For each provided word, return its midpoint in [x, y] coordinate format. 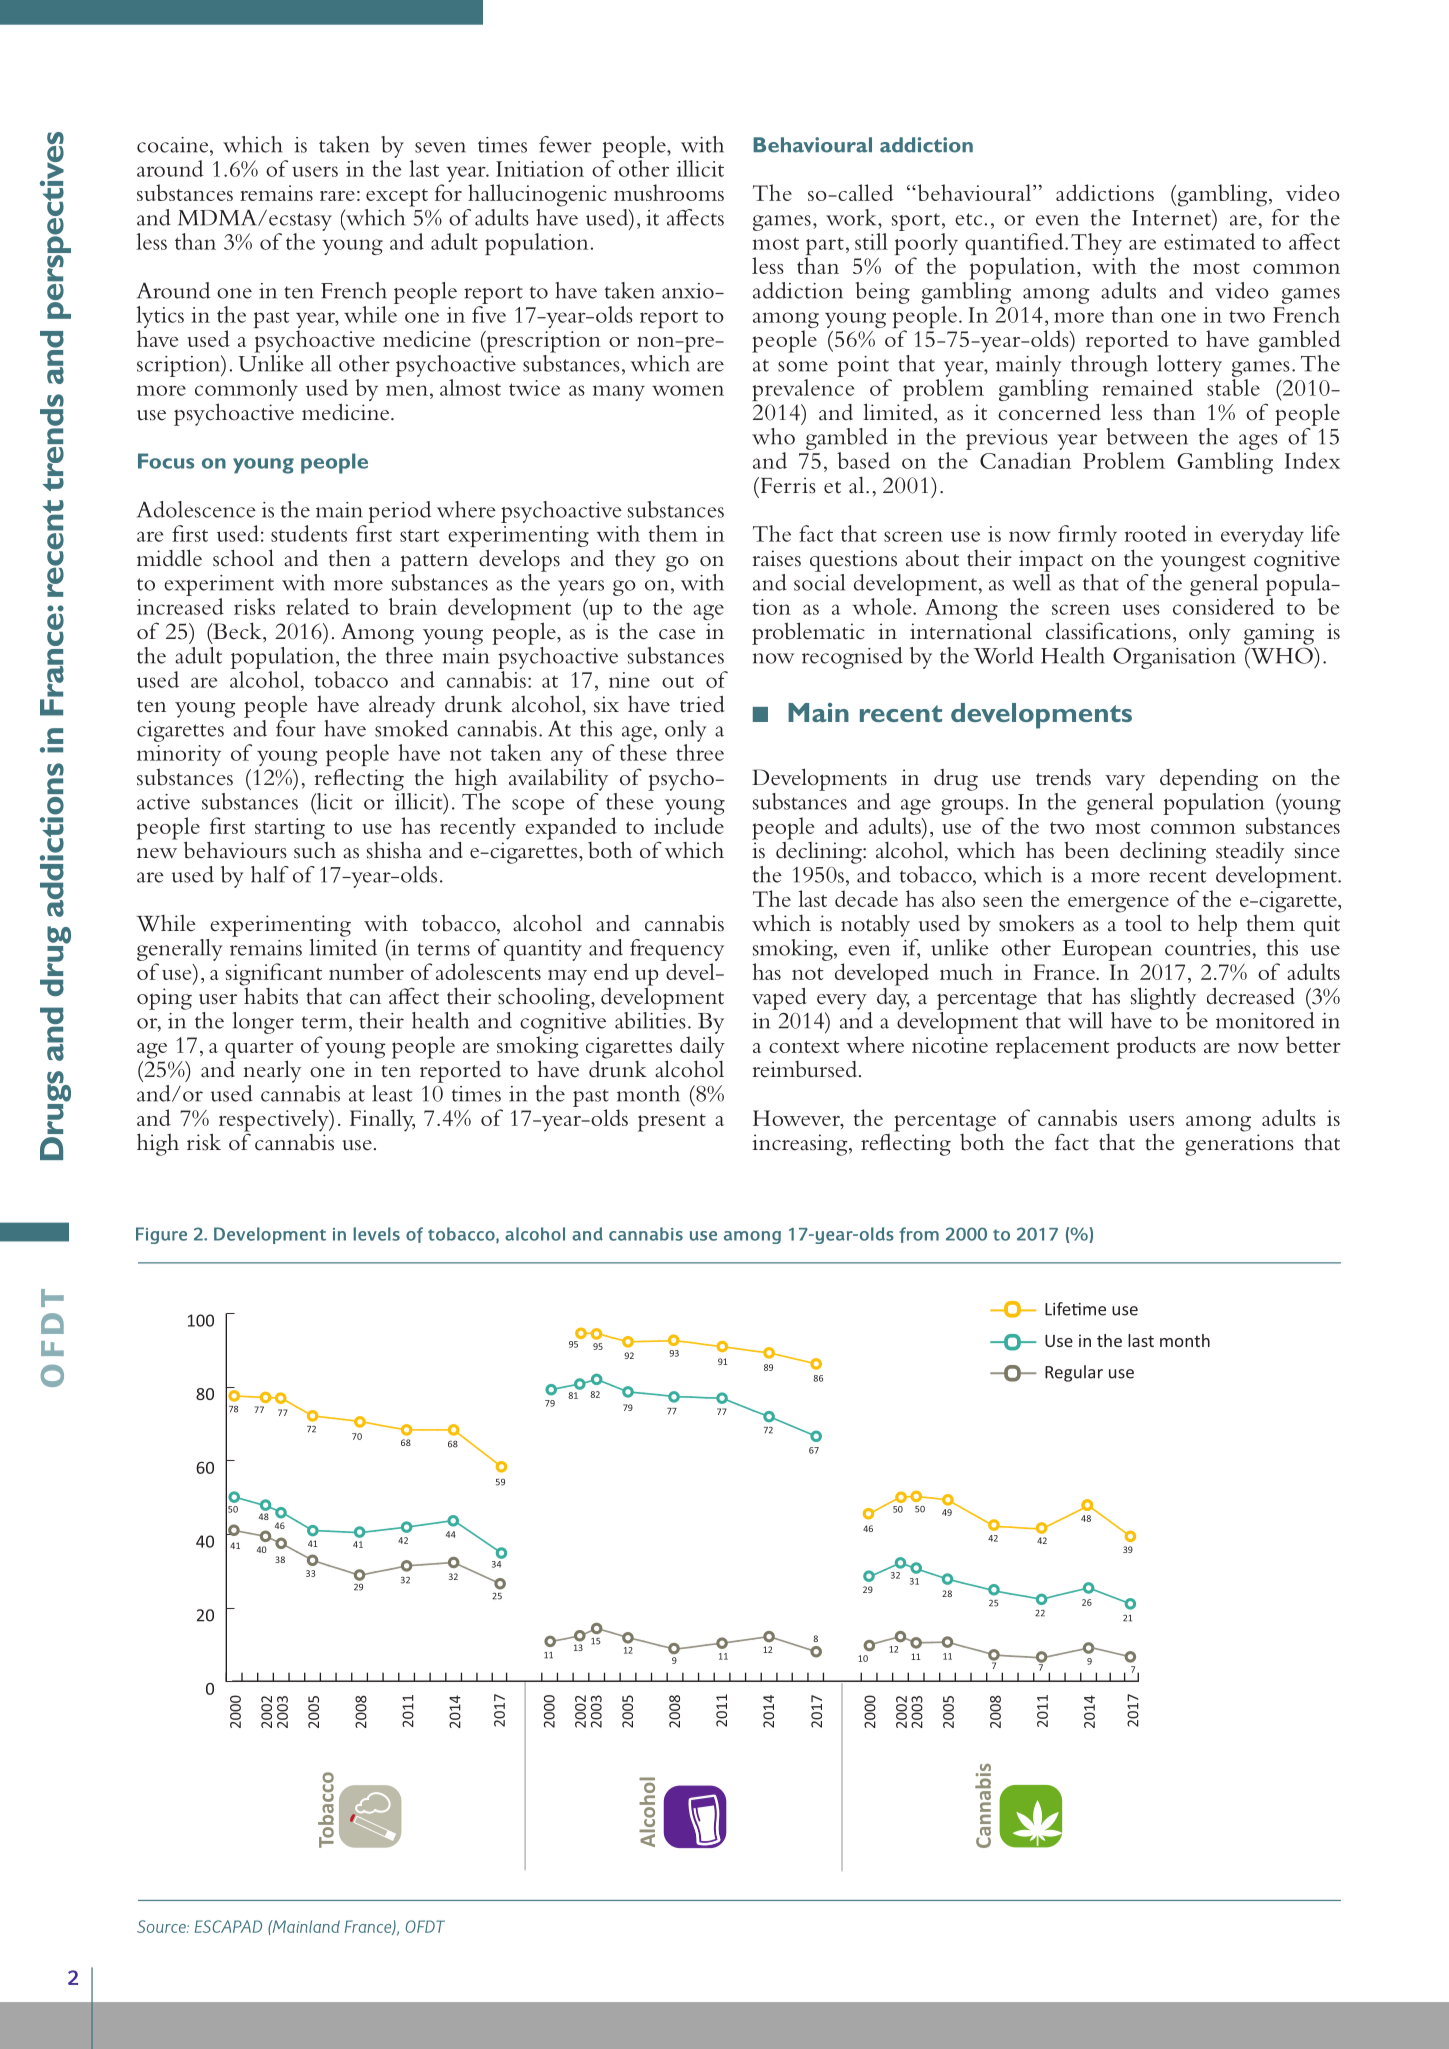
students [309, 533]
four [296, 727]
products [1156, 1047]
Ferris [787, 485]
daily [702, 1048]
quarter [259, 1051]
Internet [1172, 217]
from [919, 1235]
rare [337, 196]
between [1147, 436]
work [852, 217]
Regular [1074, 1373]
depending [1209, 780]
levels [376, 1234]
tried [702, 704]
